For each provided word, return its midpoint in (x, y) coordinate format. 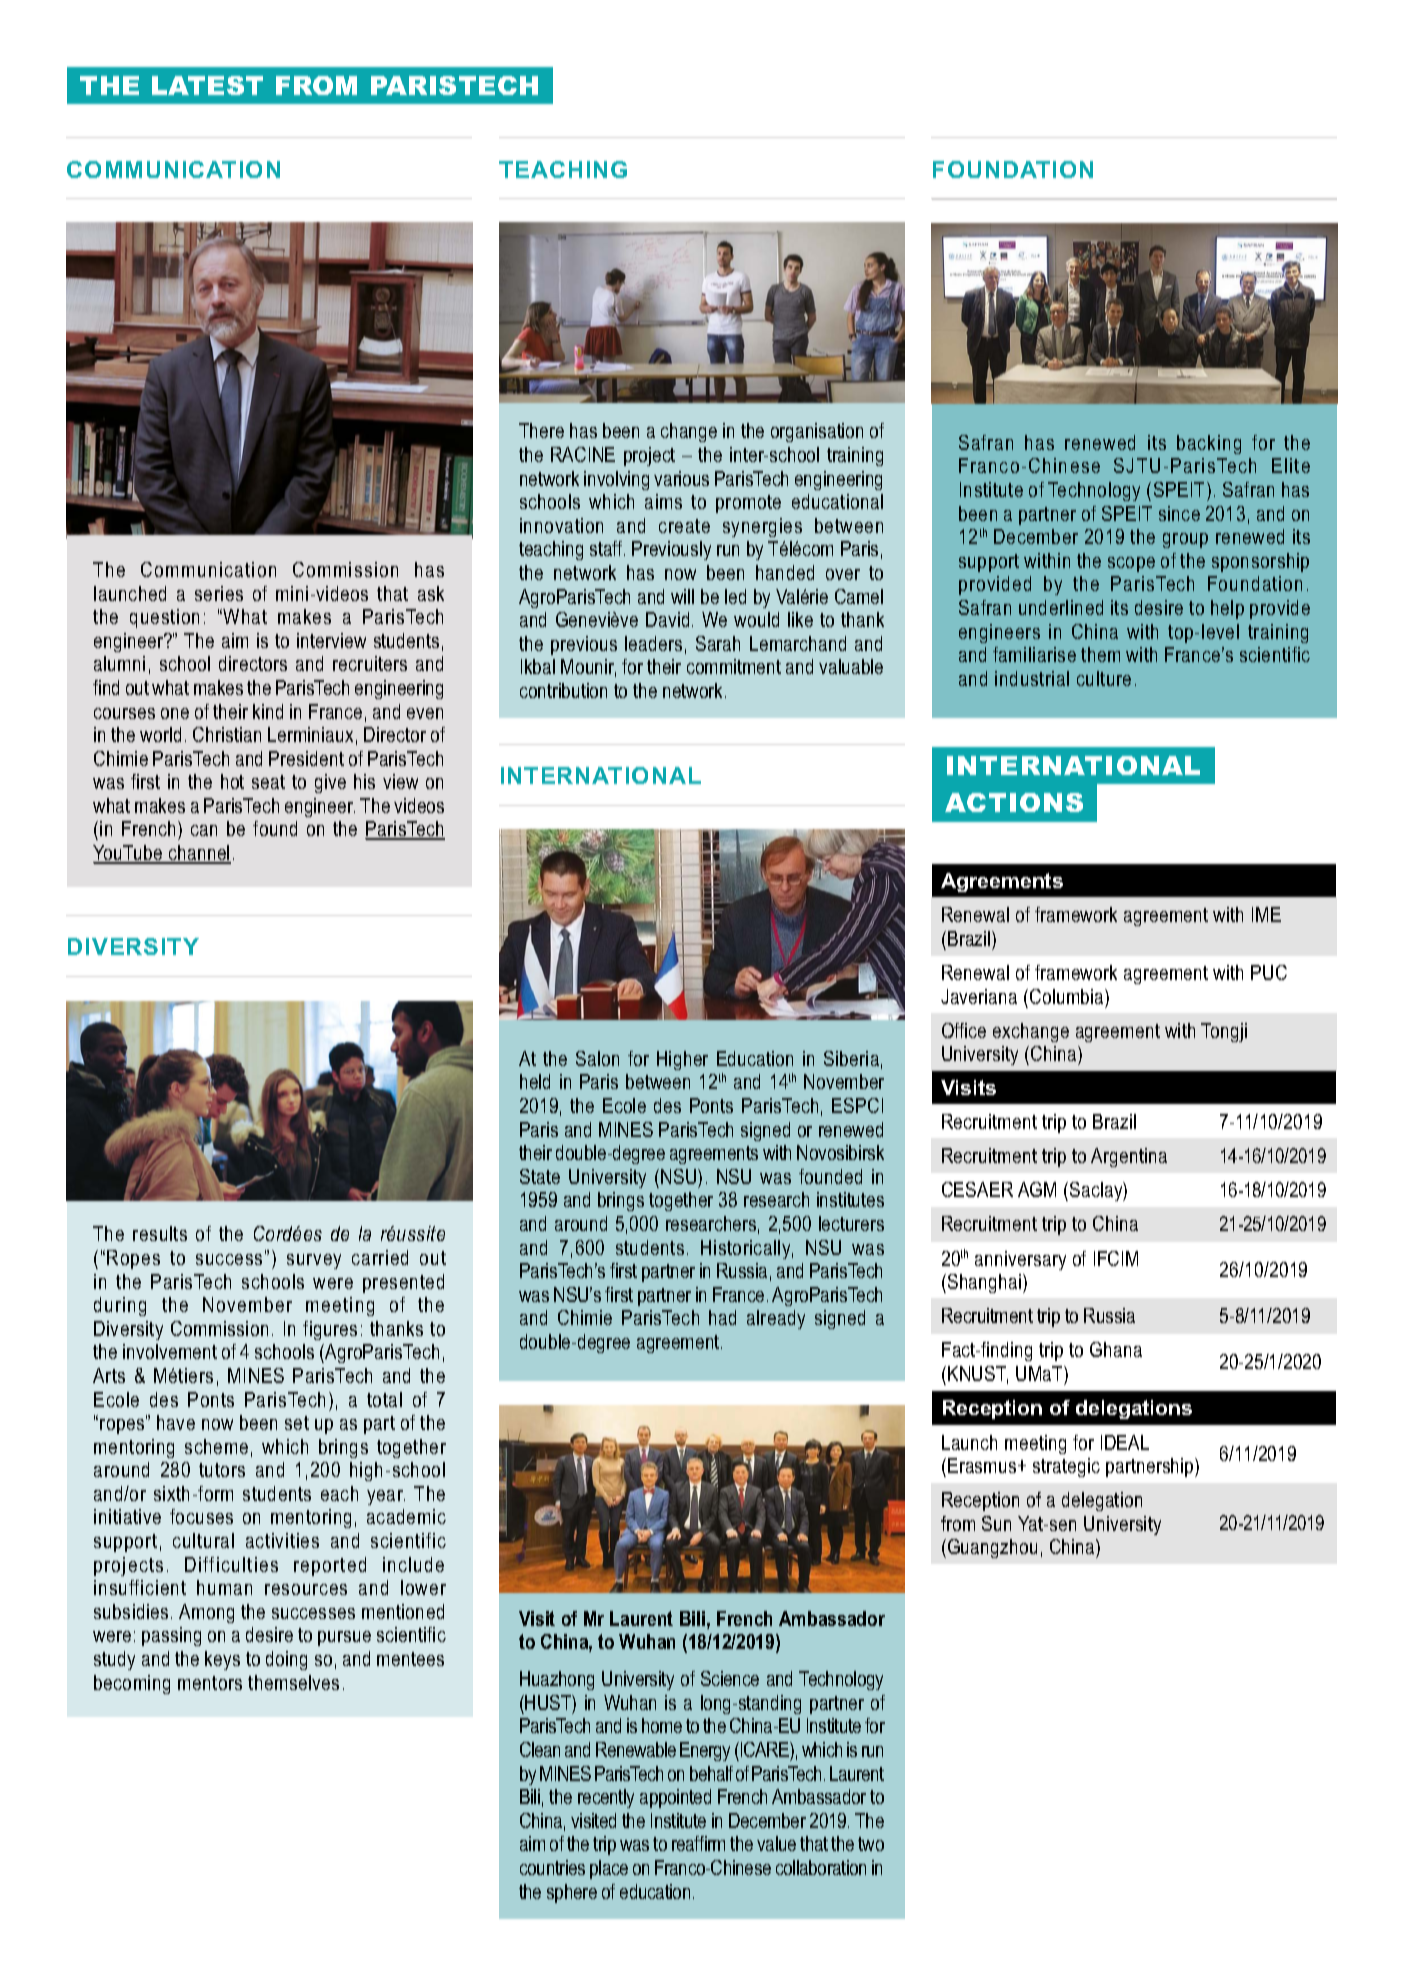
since (1179, 513)
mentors (210, 1683)
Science (730, 1678)
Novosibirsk (840, 1152)
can (204, 830)
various (681, 478)
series (219, 593)
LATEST (207, 85)
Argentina (1129, 1157)
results (160, 1233)
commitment (734, 666)
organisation (817, 432)
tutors (222, 1470)
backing (1209, 444)
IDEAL (1125, 1442)
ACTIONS (1014, 802)
